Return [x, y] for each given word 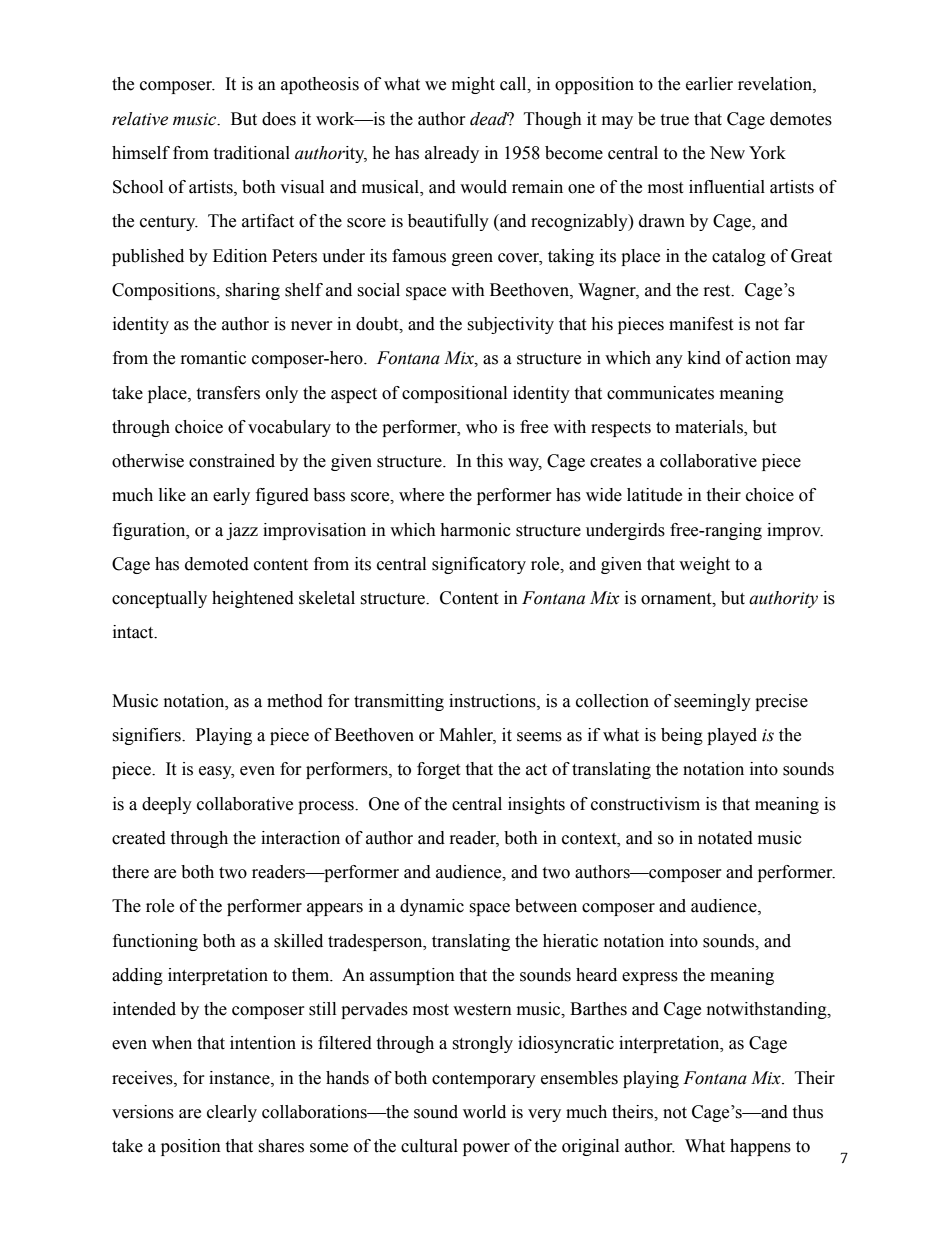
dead [490, 119]
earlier [709, 84]
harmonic [475, 530]
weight [704, 565]
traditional [251, 153]
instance [240, 1078]
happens [760, 1147]
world [484, 1112]
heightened [253, 599]
